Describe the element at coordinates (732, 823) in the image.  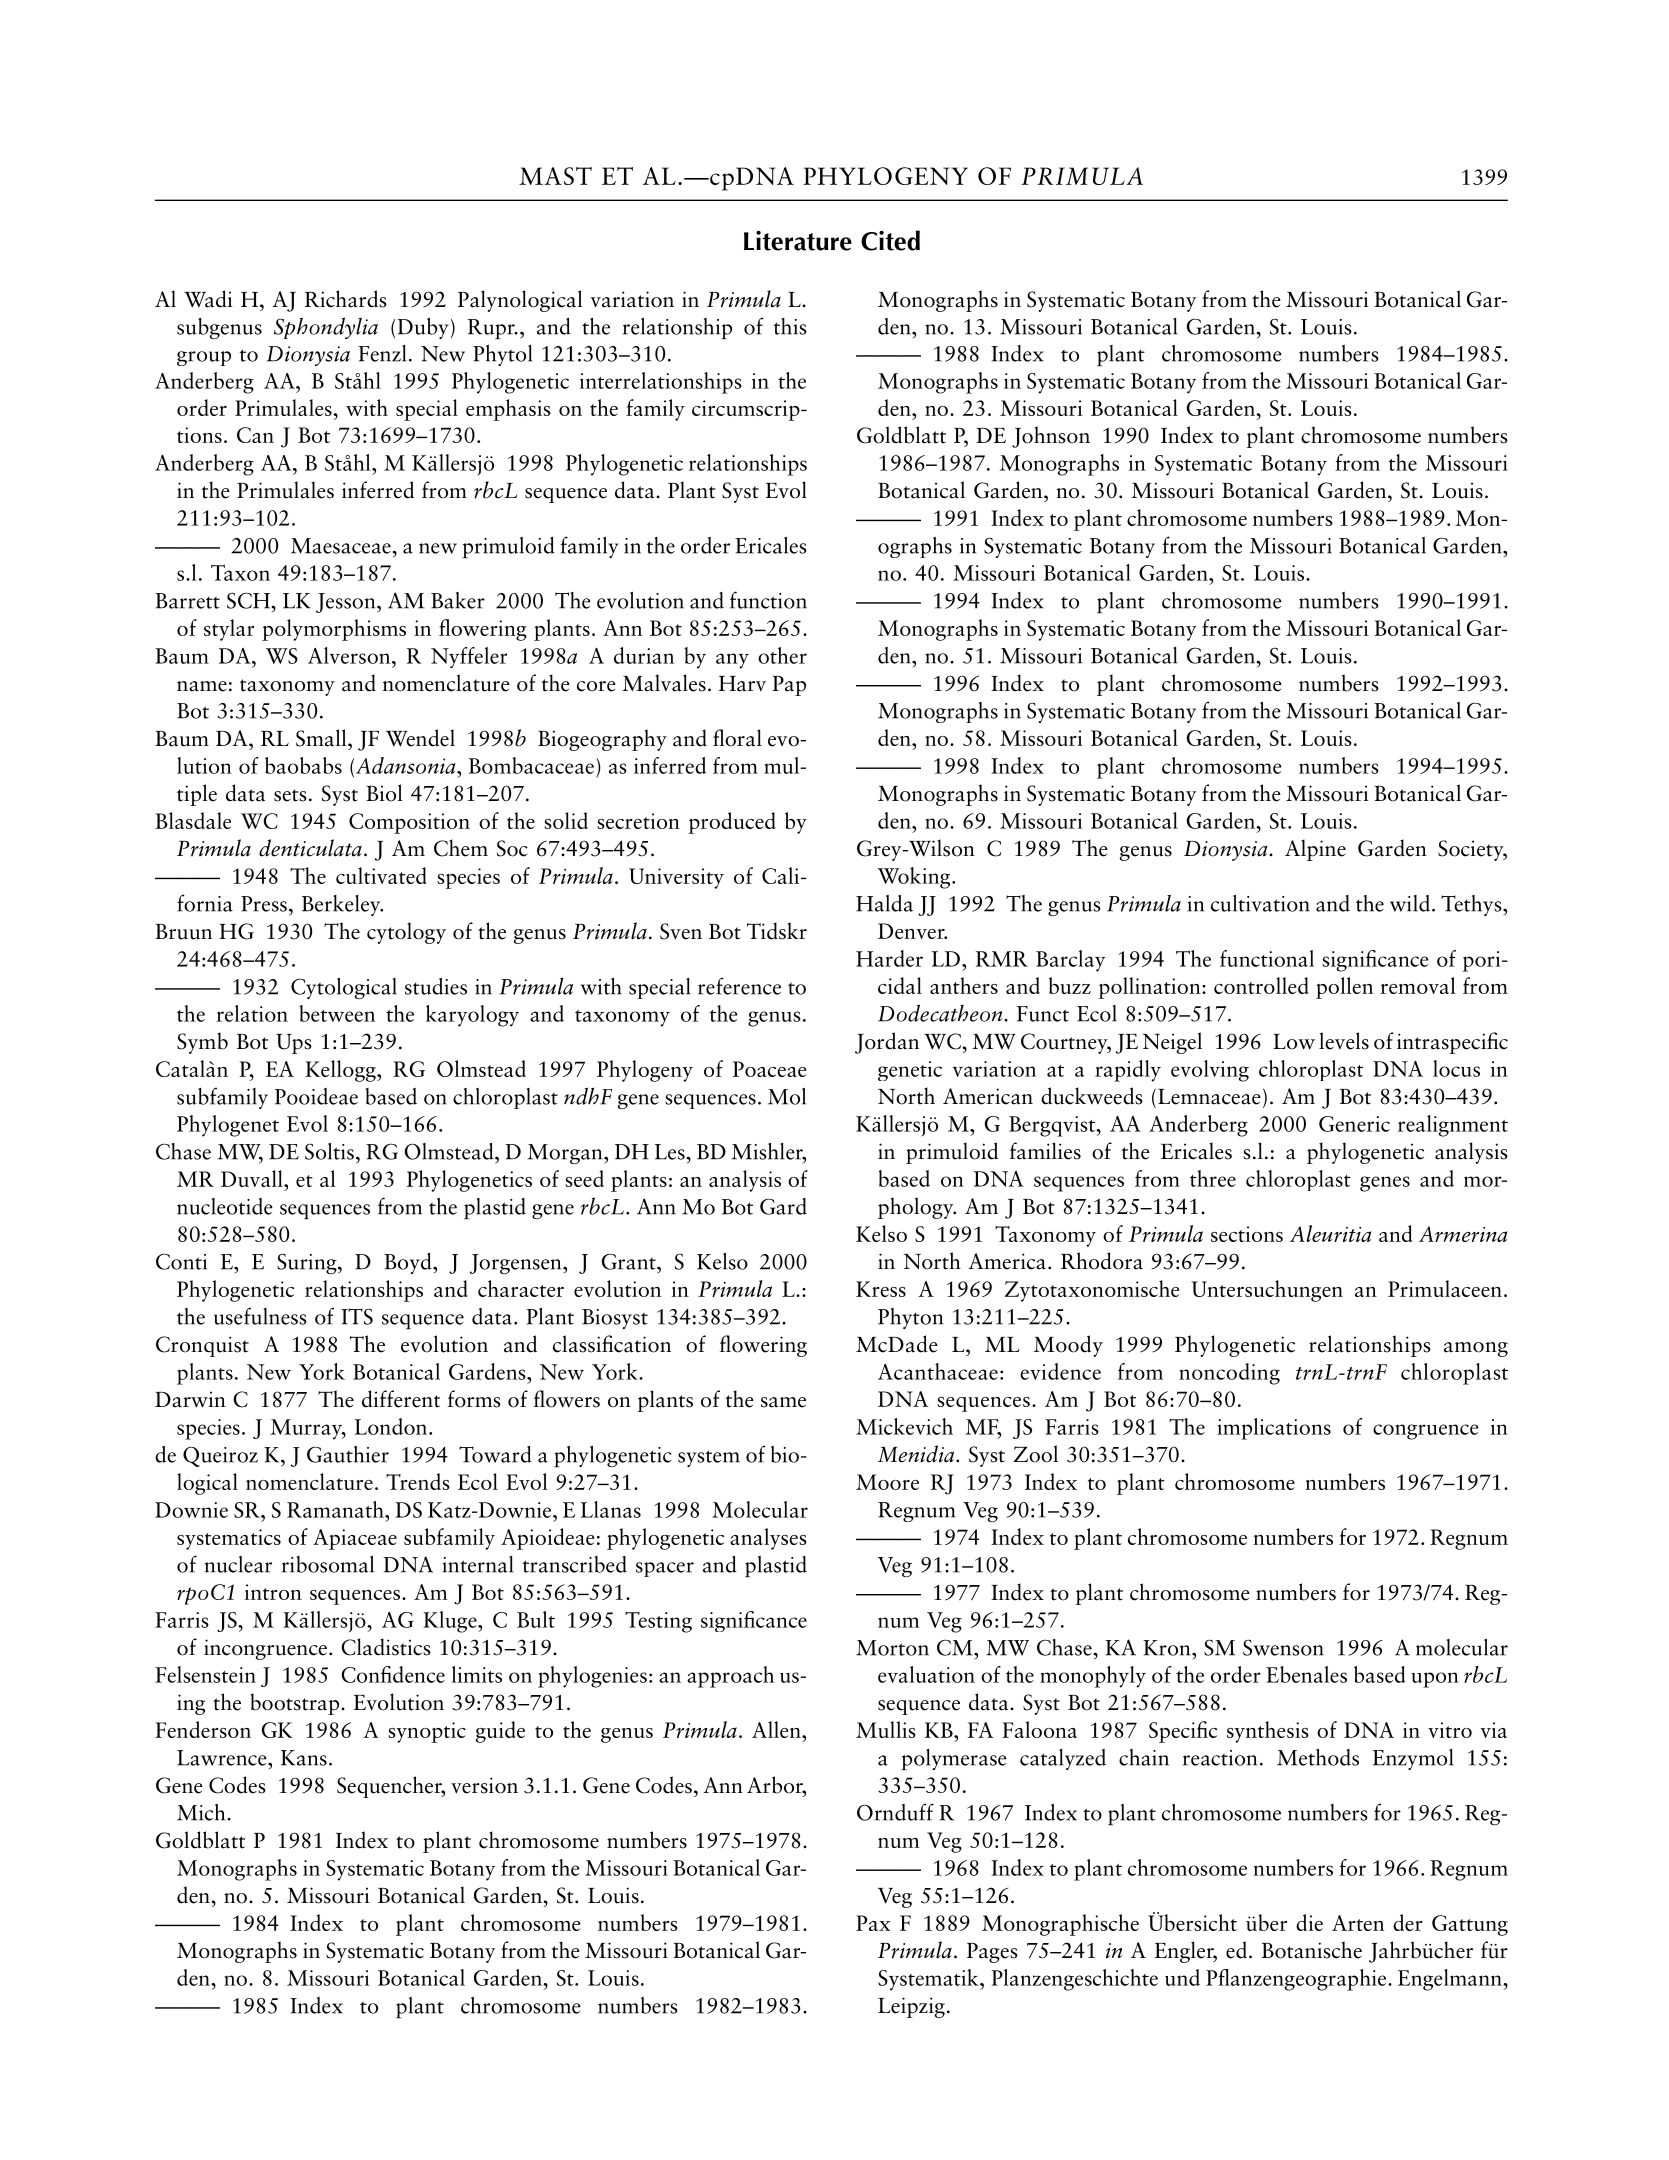
I see `produced` at that location.
